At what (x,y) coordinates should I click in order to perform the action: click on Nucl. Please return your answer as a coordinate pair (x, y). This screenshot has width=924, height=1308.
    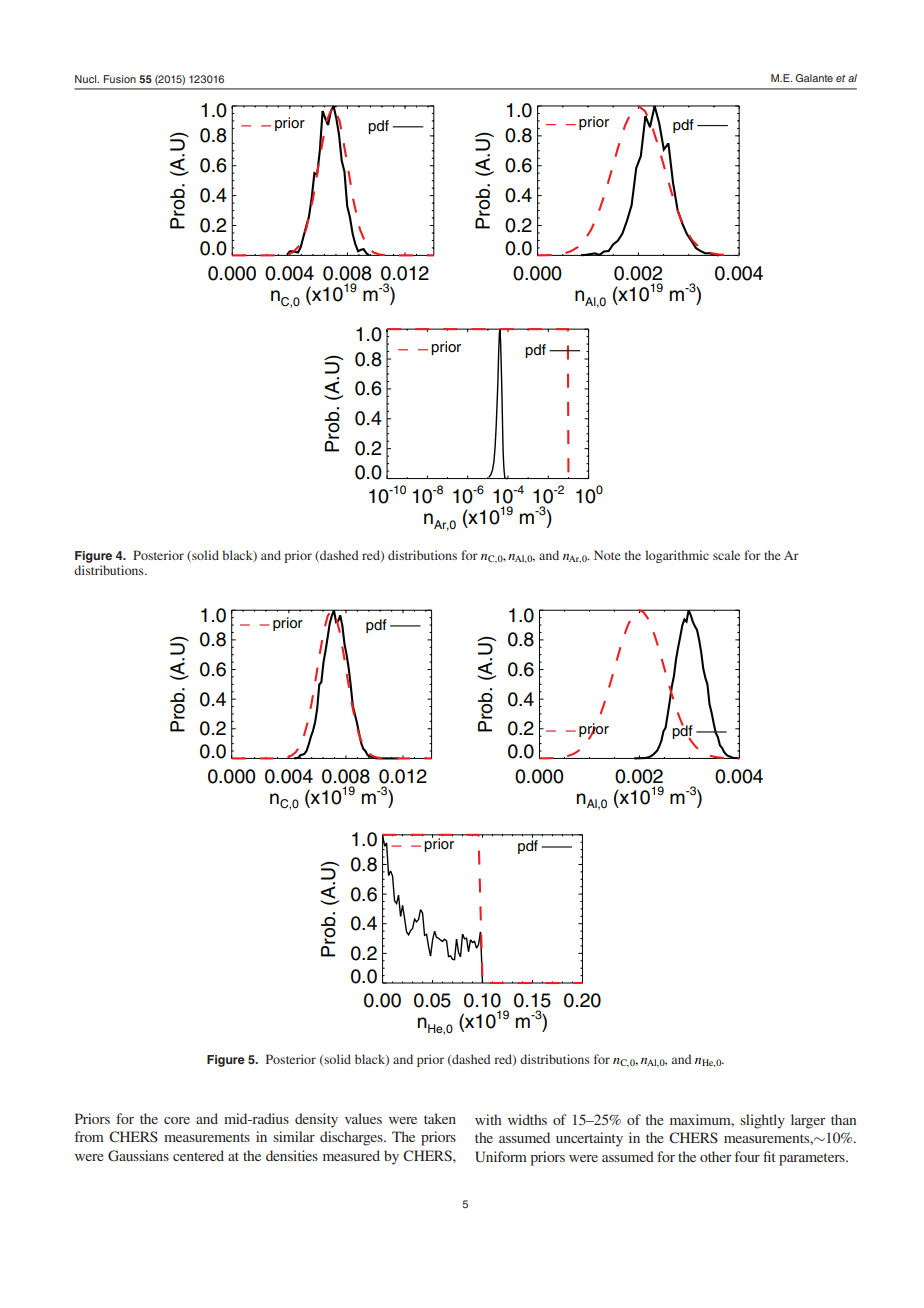
    Looking at the image, I should click on (87, 79).
